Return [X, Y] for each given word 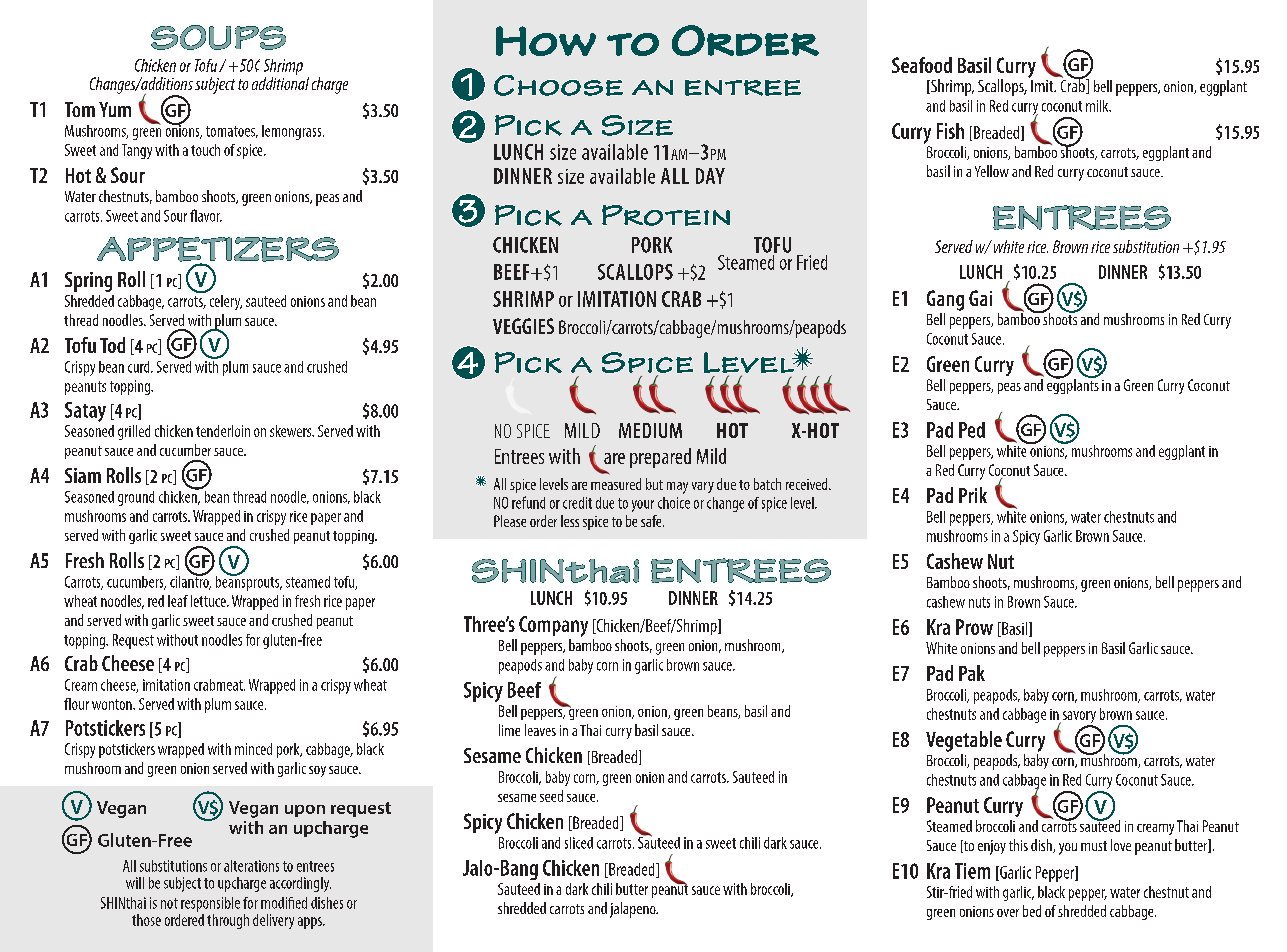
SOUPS [218, 37]
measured [616, 484]
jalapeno [634, 910]
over [1008, 913]
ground [136, 498]
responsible [210, 904]
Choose [558, 85]
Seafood [922, 65]
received [808, 484]
